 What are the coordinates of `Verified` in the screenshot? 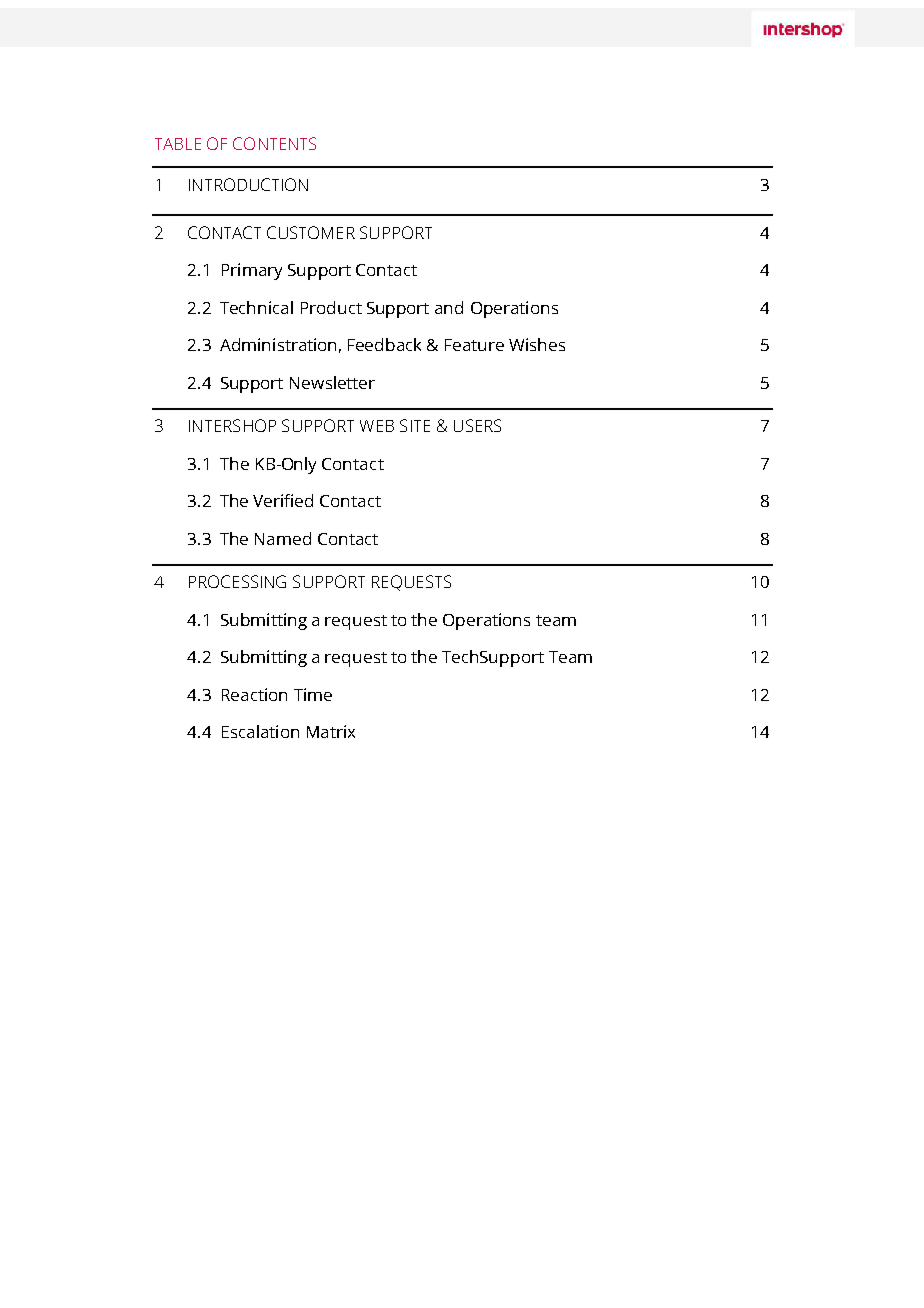 It's located at (283, 500).
